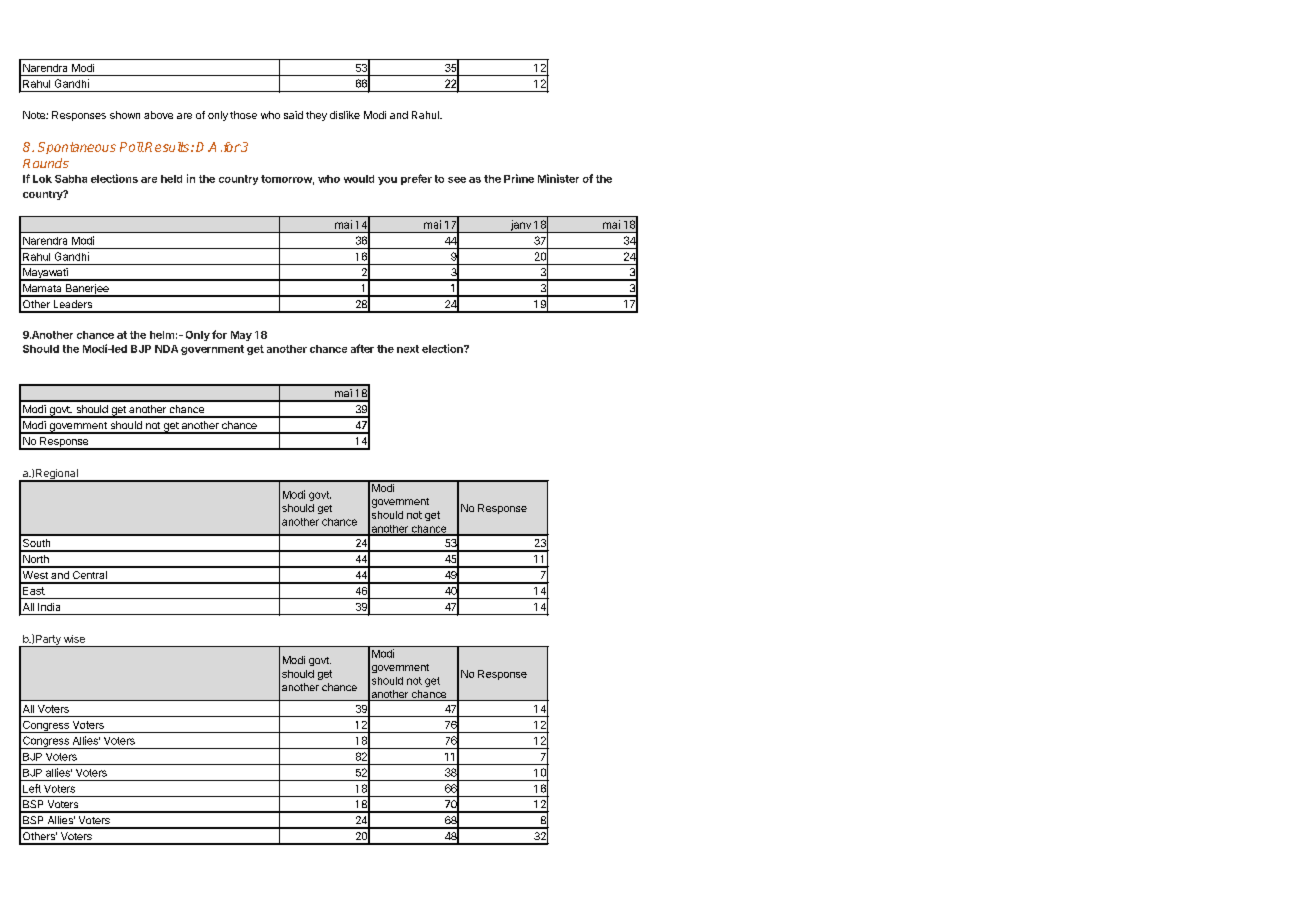 The height and width of the screenshot is (924, 1308). I want to click on shown, so click(125, 115).
